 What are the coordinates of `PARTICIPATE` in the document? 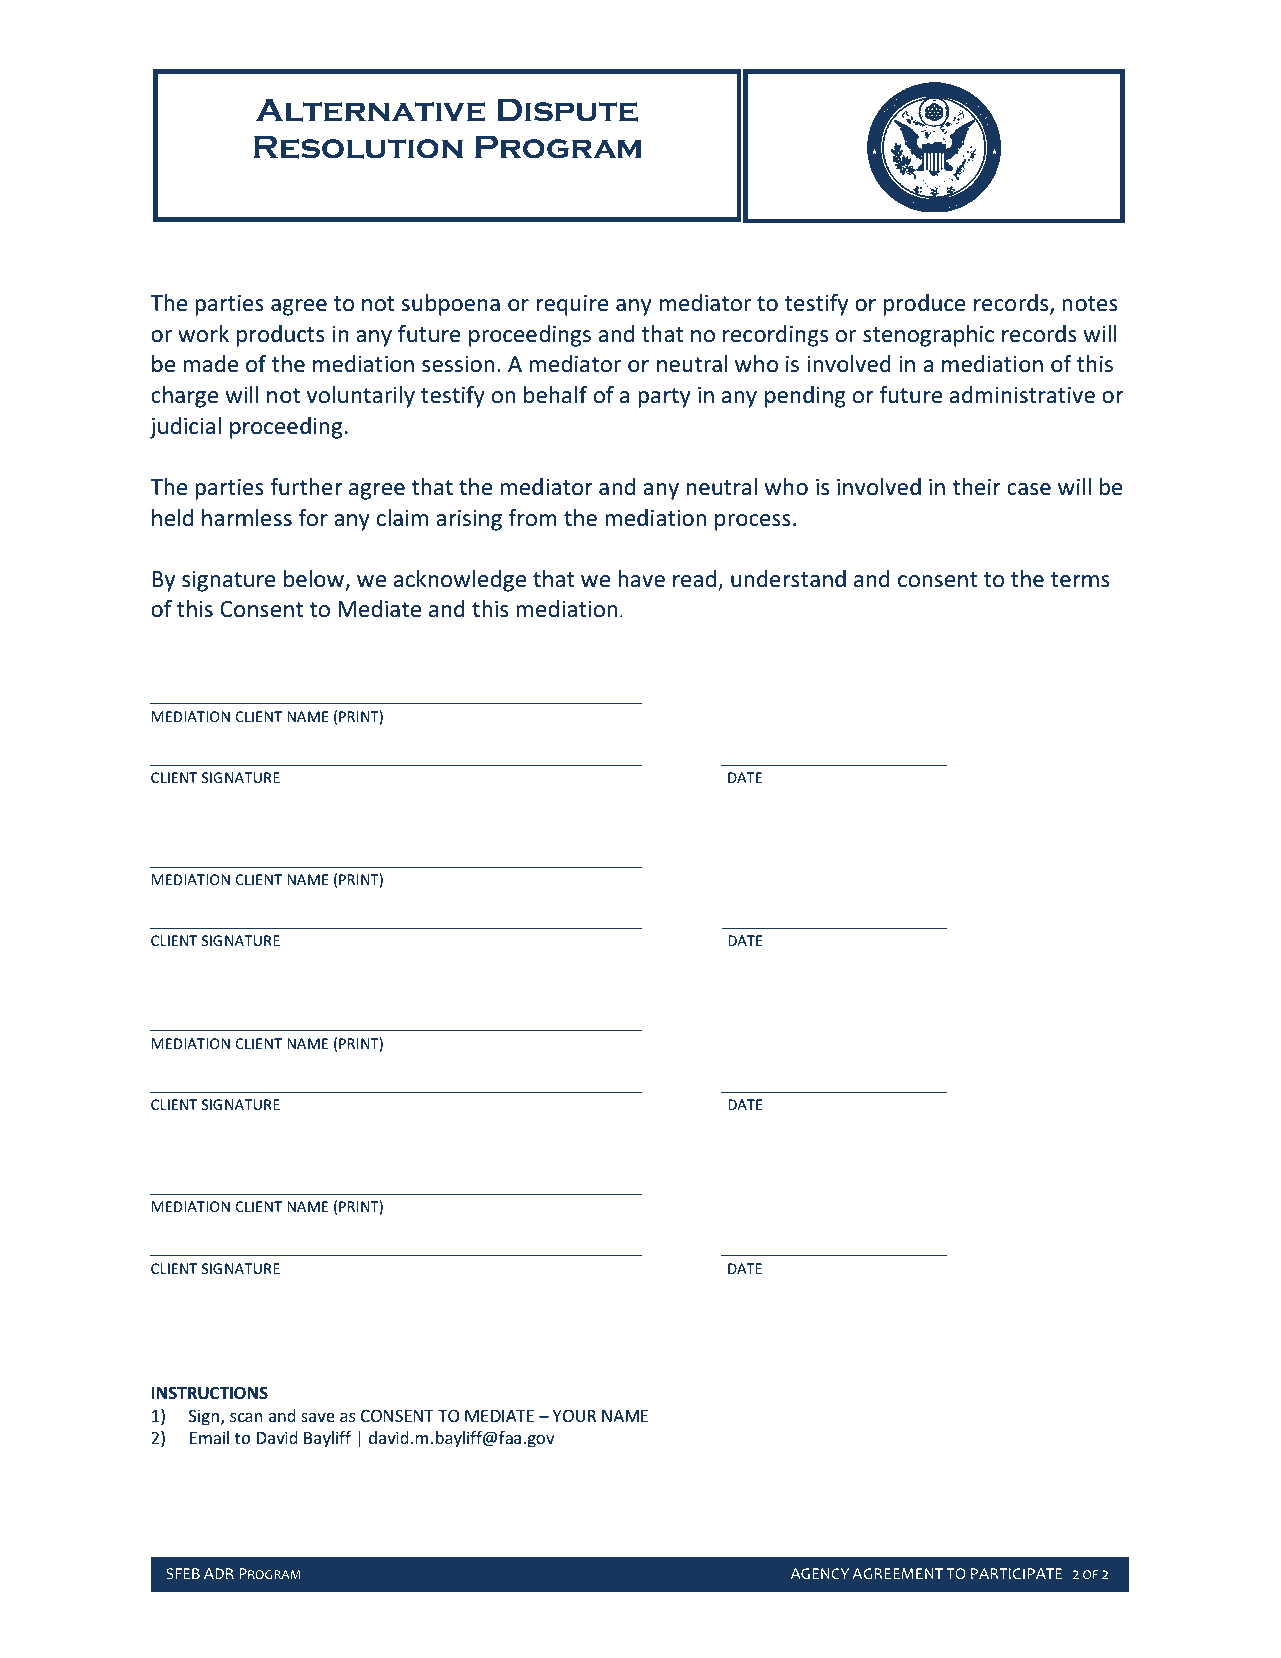 It's located at (1017, 1573).
